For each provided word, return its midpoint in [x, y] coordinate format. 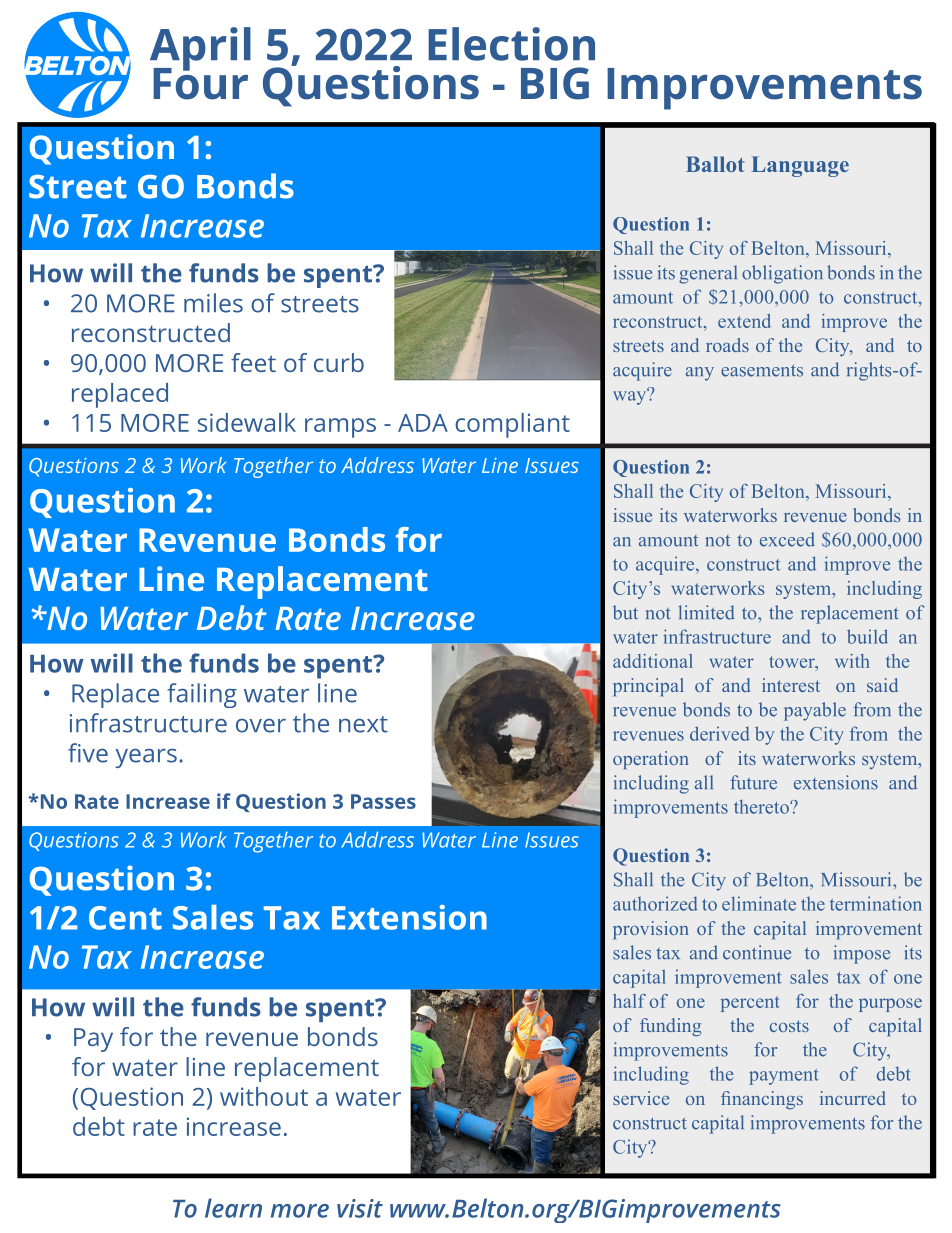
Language [800, 166]
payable [815, 711]
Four [200, 82]
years [146, 758]
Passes [383, 801]
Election [511, 44]
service [641, 1098]
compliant [512, 425]
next [363, 724]
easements [762, 370]
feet [253, 362]
